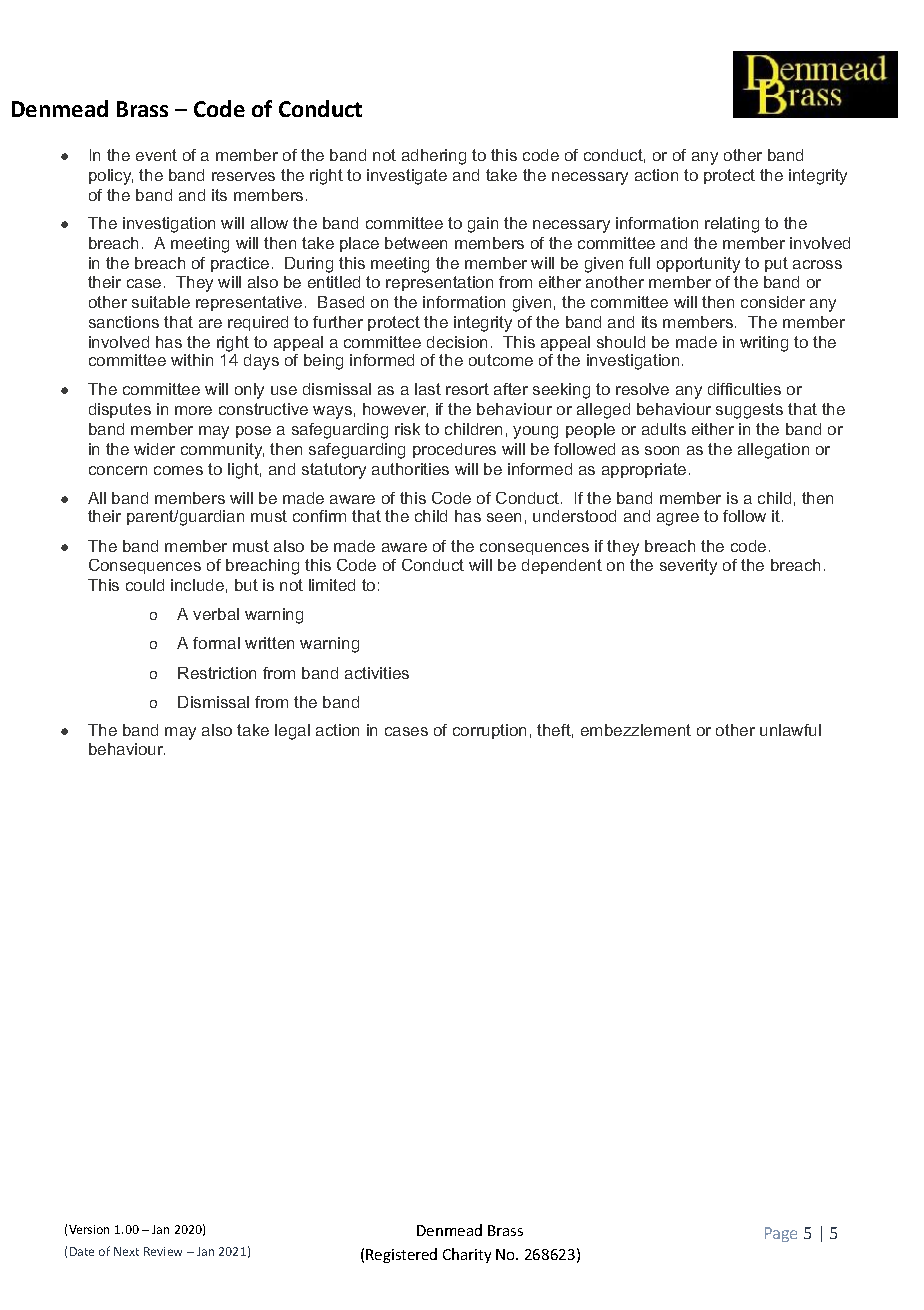 Image resolution: width=924 pixels, height=1310 pixels. Describe the element at coordinates (154, 449) in the document. I see `wider` at that location.
